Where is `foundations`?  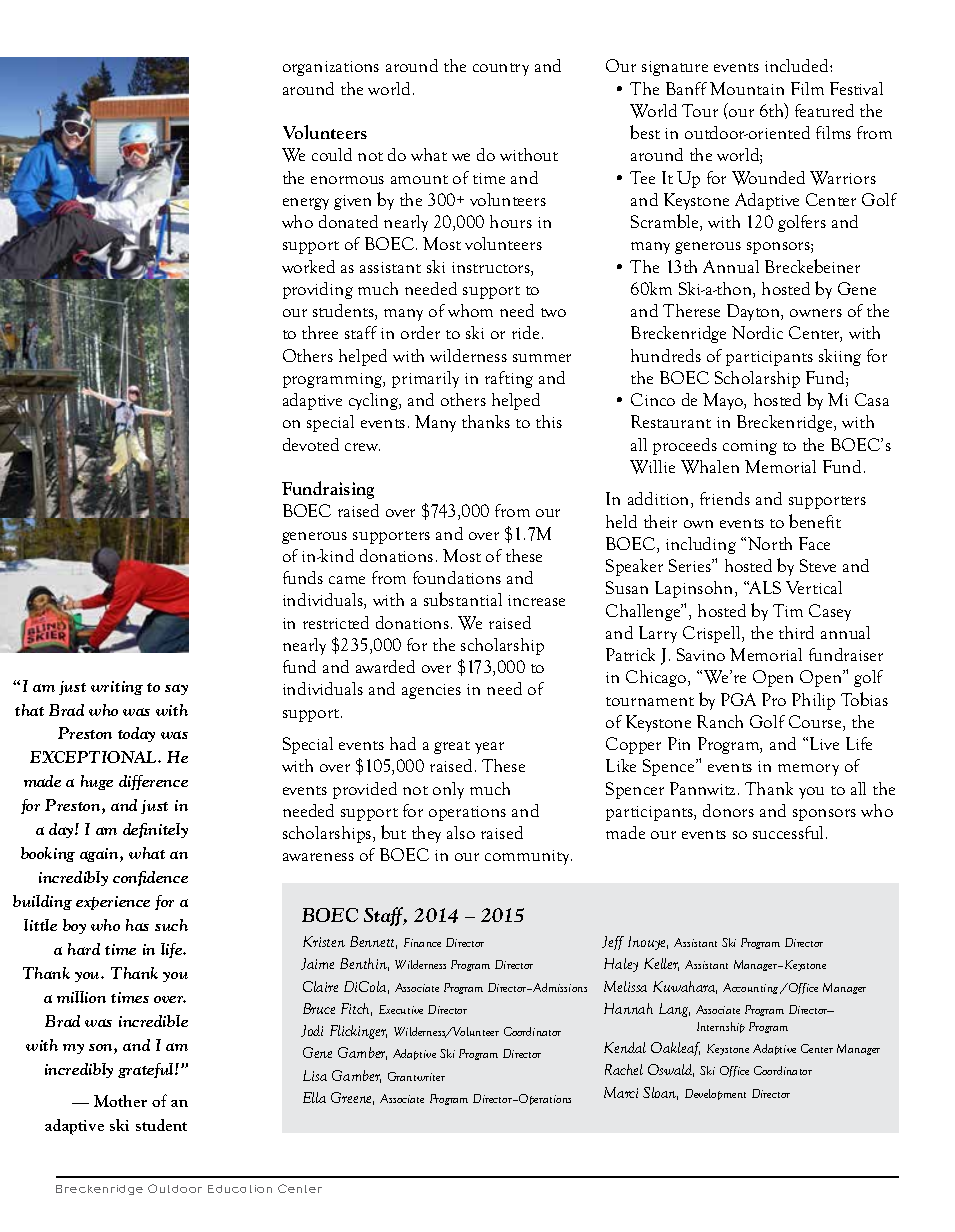
foundations is located at coordinates (457, 577).
